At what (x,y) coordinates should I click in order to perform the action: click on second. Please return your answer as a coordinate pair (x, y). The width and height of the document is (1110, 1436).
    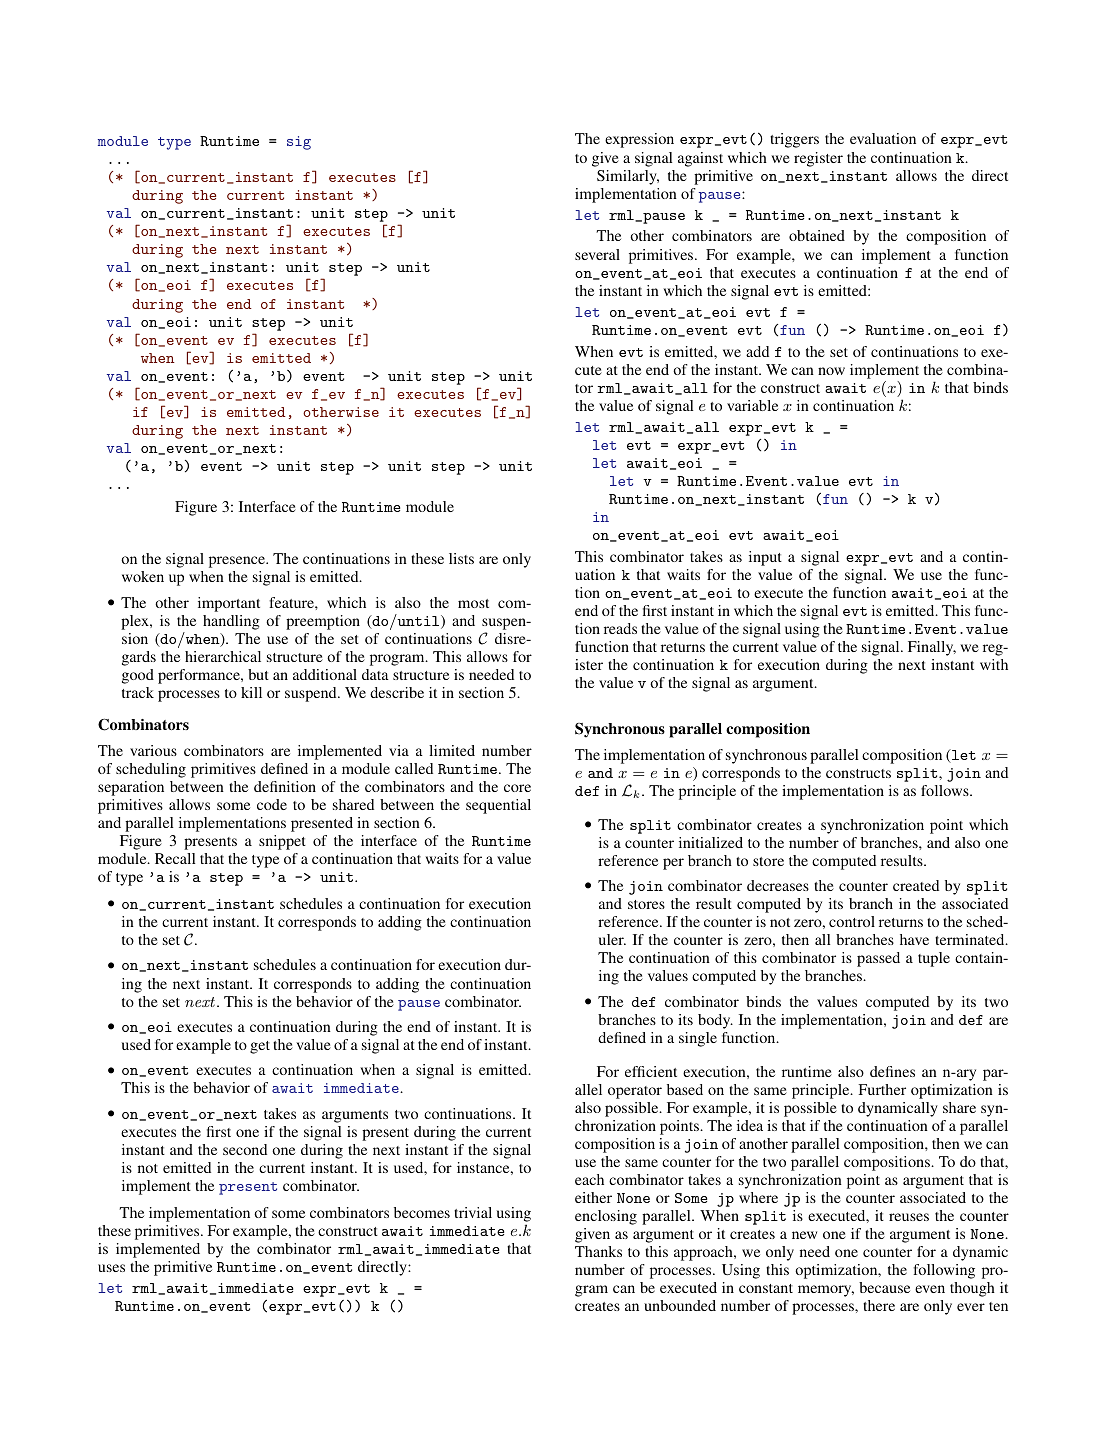
    Looking at the image, I should click on (245, 1149).
